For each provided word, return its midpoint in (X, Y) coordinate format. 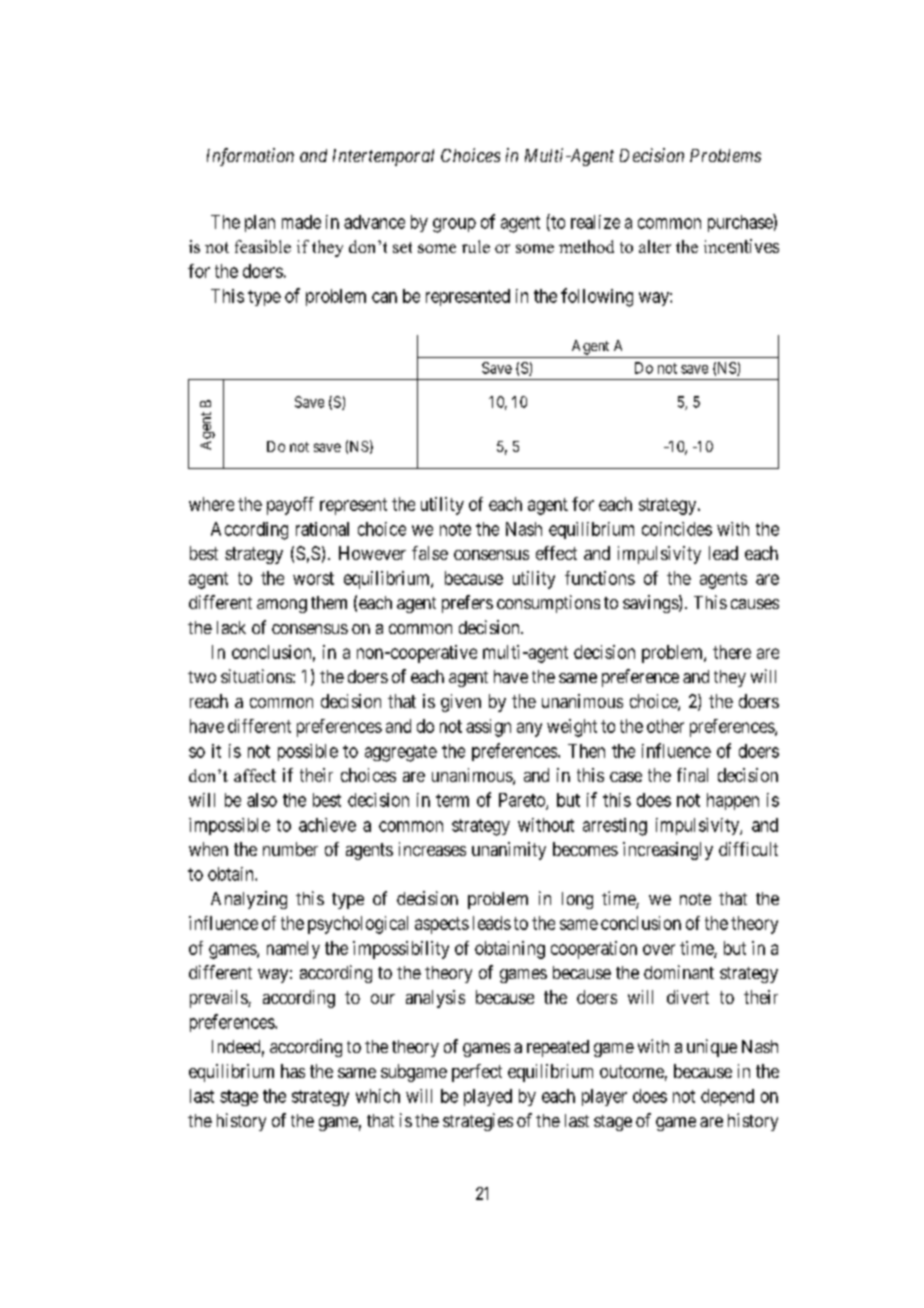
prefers (467, 604)
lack (231, 627)
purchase (741, 223)
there (732, 652)
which (378, 1096)
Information (250, 157)
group (454, 225)
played (488, 1097)
